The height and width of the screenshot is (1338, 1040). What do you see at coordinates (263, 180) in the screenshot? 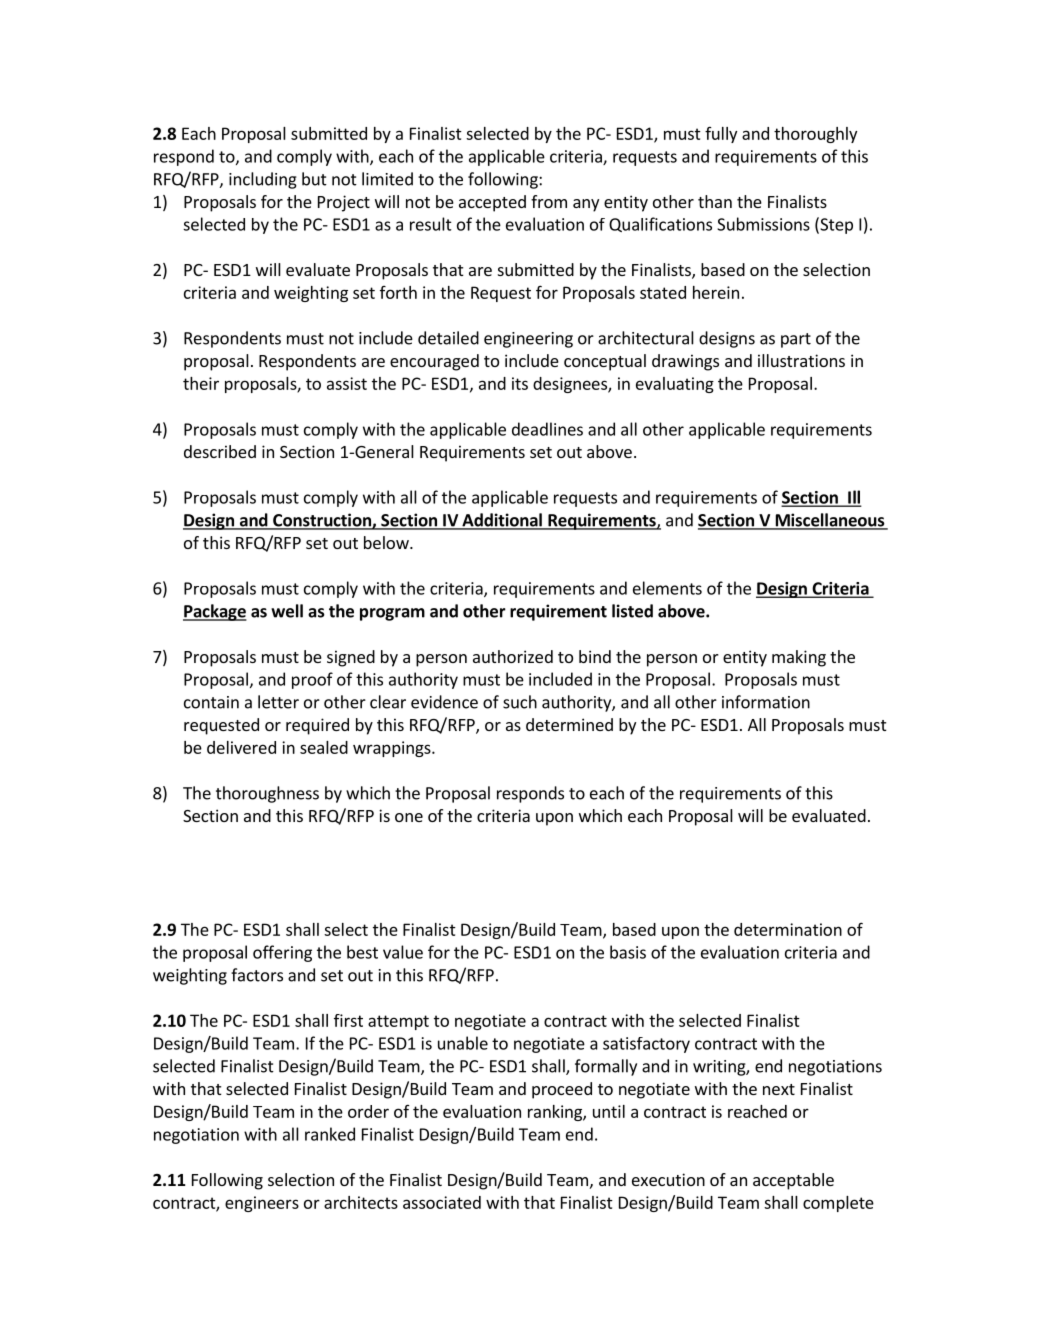
I see `including` at bounding box center [263, 180].
